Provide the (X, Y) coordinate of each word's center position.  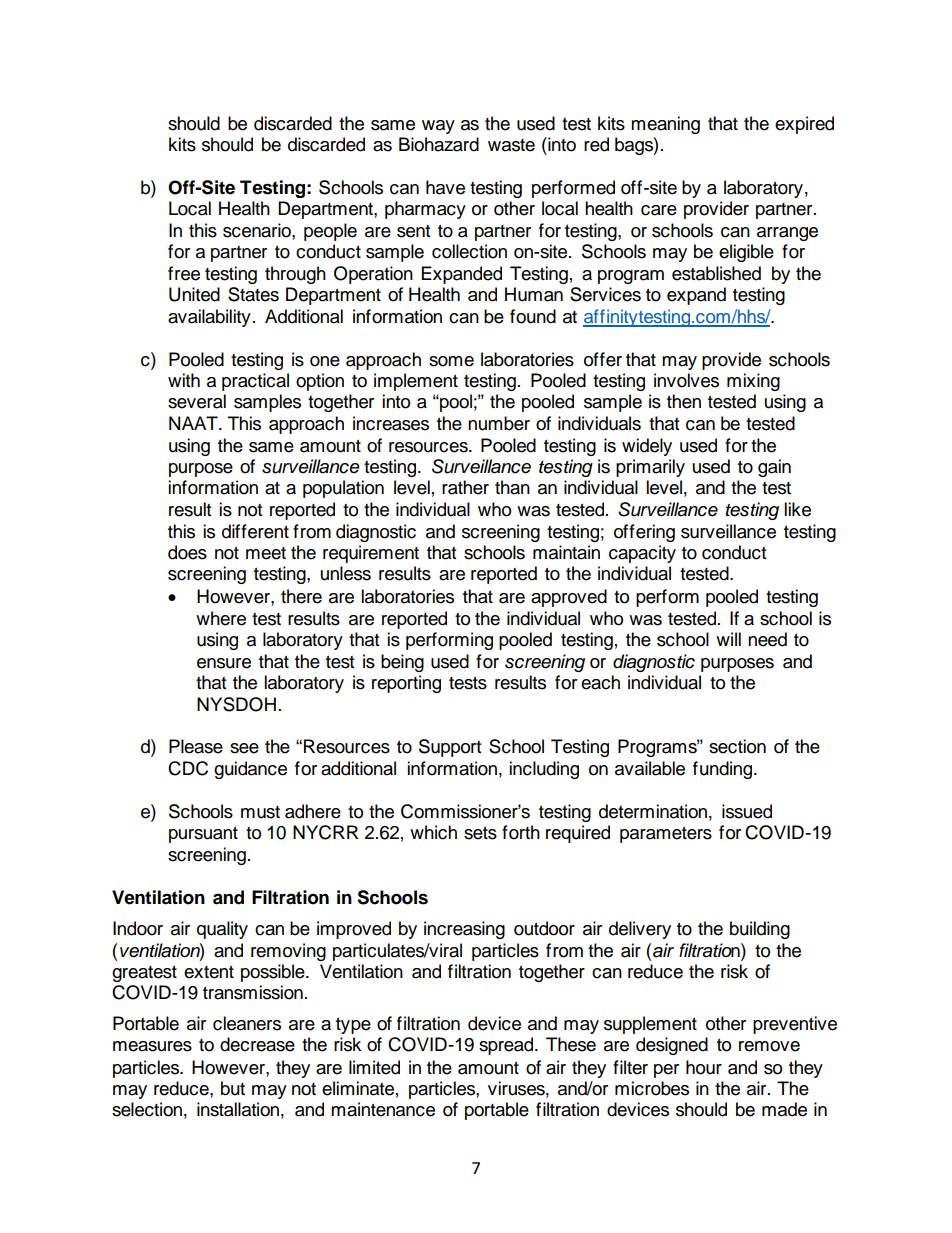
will (728, 639)
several (197, 401)
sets (480, 833)
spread (507, 1046)
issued (747, 811)
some (451, 361)
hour (704, 1067)
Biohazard (439, 144)
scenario (258, 230)
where (221, 618)
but (233, 1088)
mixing (753, 382)
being (402, 663)
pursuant (203, 835)
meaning (665, 125)
